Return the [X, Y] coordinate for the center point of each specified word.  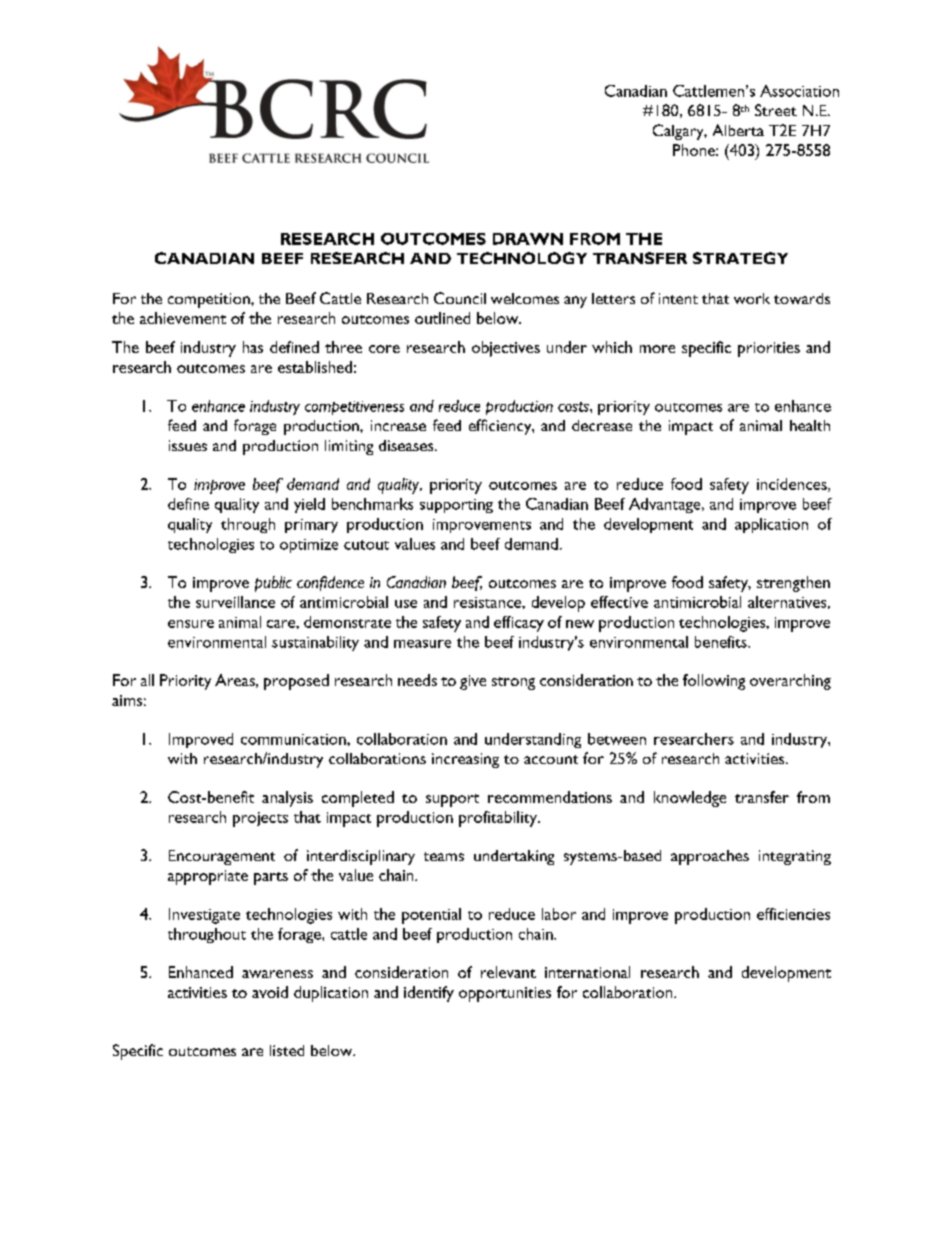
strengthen [793, 584]
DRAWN [528, 239]
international [587, 972]
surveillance [235, 602]
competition [210, 300]
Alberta [738, 130]
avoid [270, 992]
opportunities [505, 994]
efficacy [519, 624]
